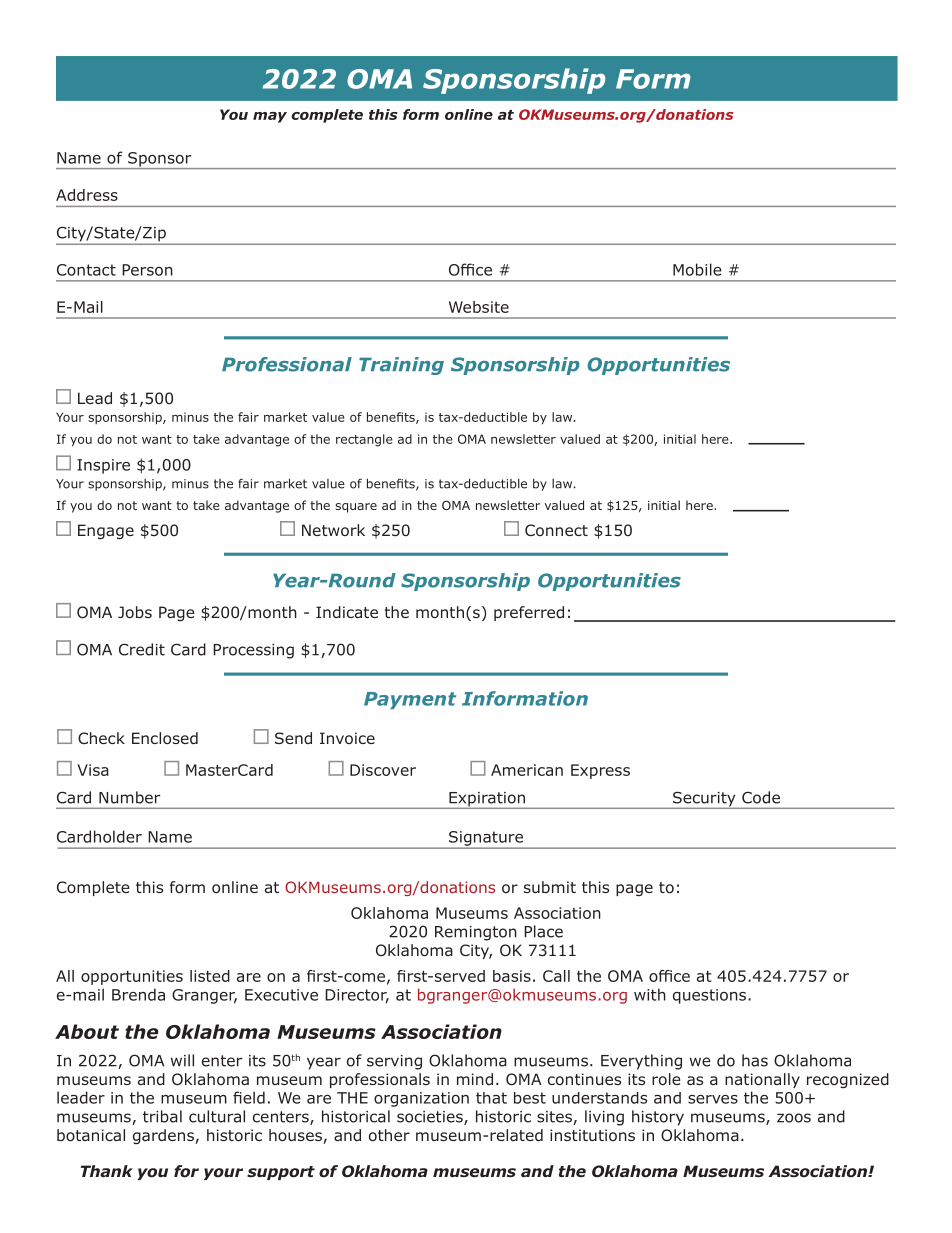 This page has height=1233, width=952. I want to click on may, so click(270, 117).
